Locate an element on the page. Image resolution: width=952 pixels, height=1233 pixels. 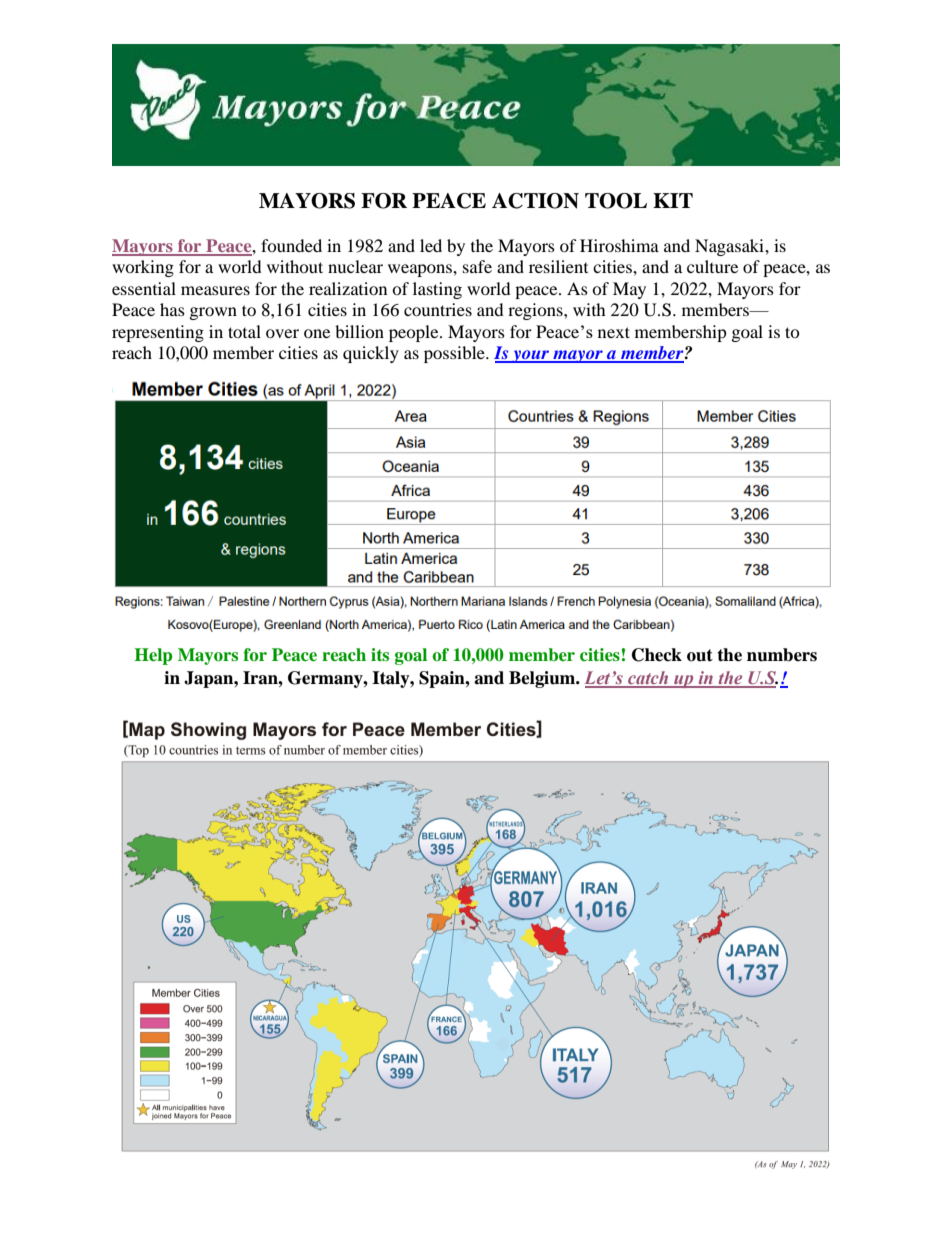
your is located at coordinates (531, 356).
